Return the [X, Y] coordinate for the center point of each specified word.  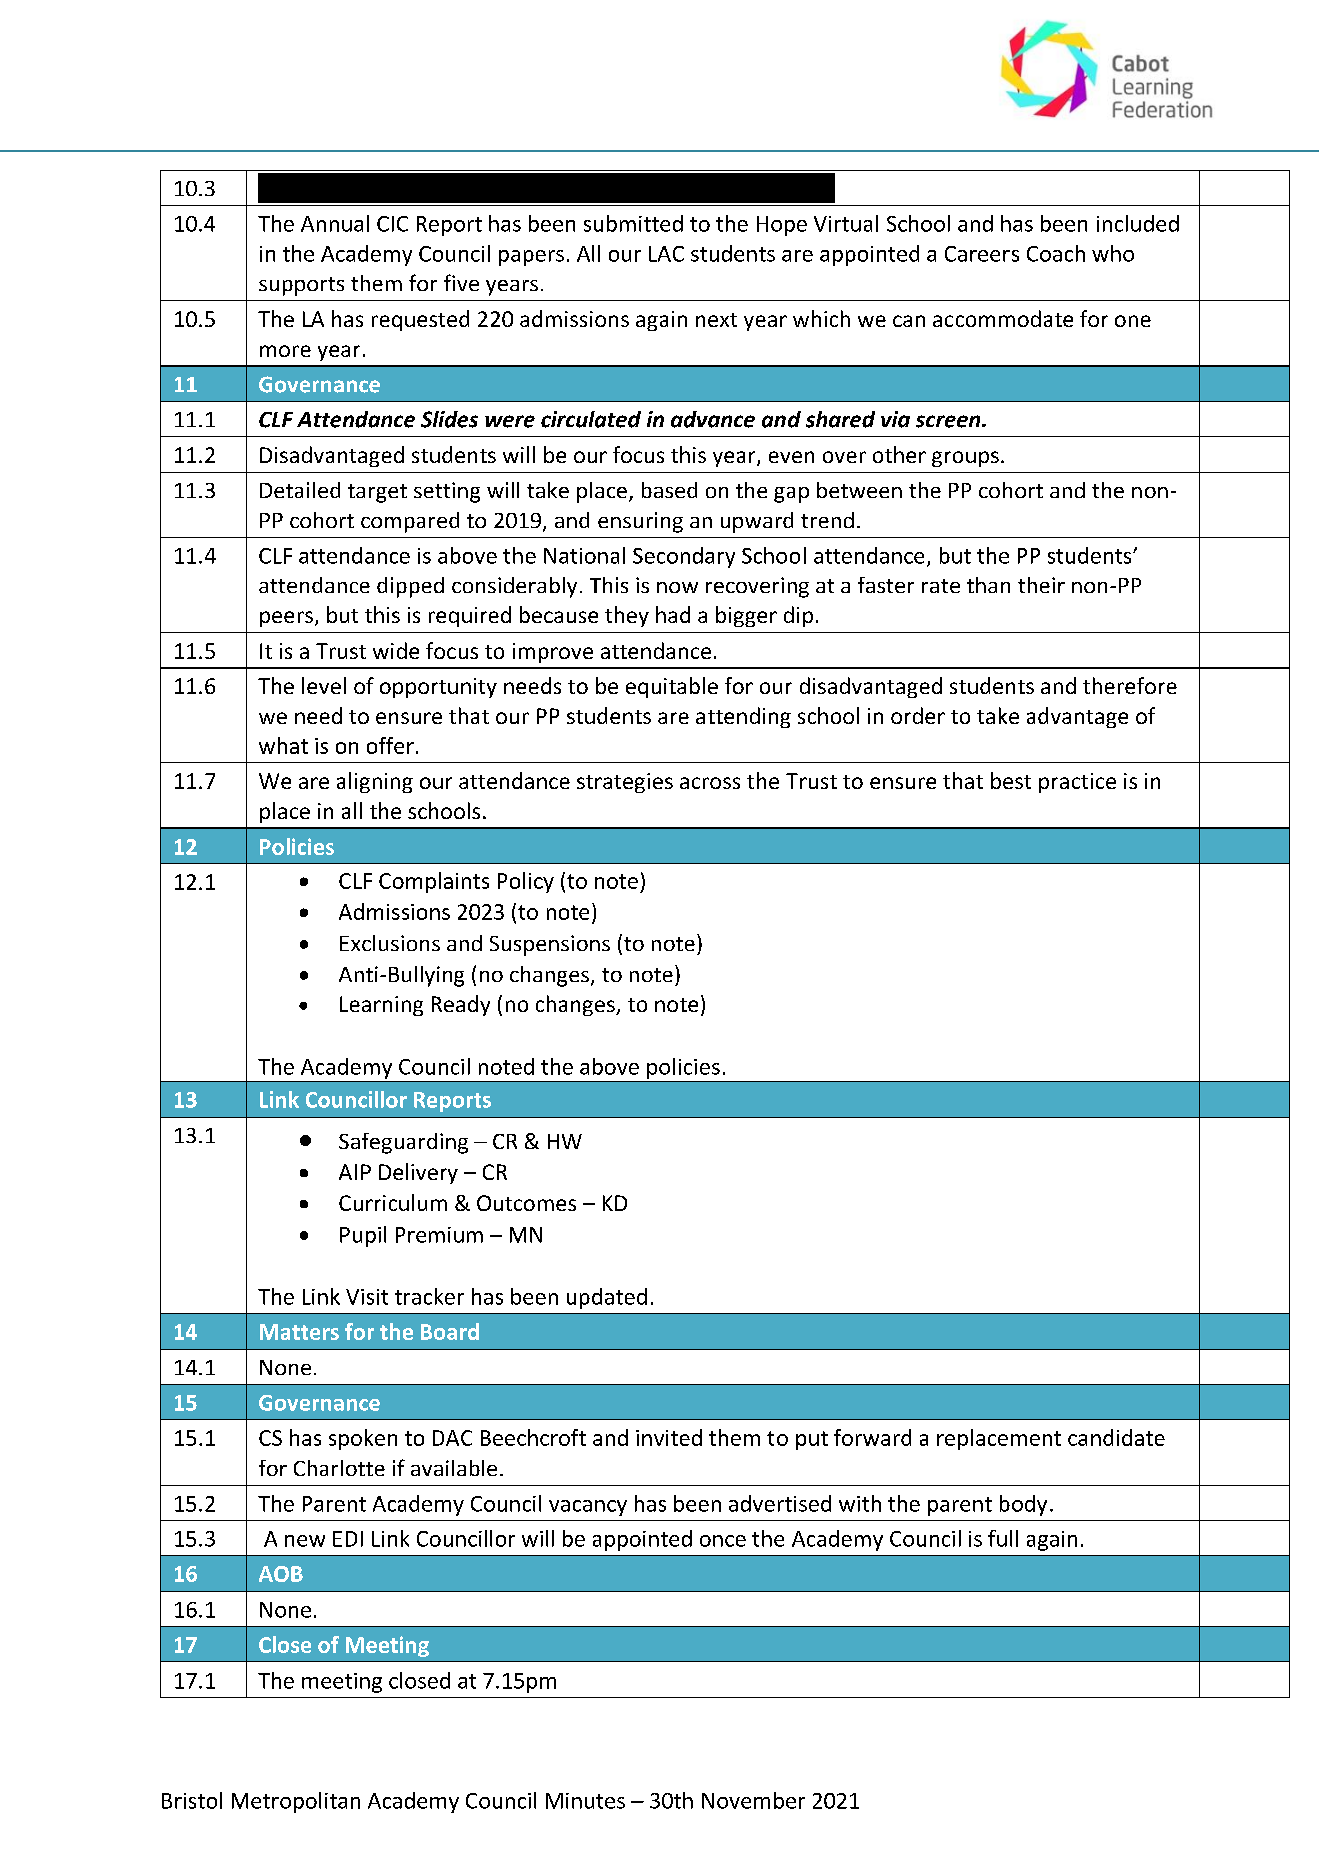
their [1041, 585]
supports [301, 286]
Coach [1056, 253]
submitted [633, 223]
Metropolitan [296, 1802]
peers [286, 619]
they [627, 616]
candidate [1116, 1437]
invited [669, 1437]
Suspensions [550, 945]
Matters [299, 1332]
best [1011, 780]
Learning [381, 1006]
